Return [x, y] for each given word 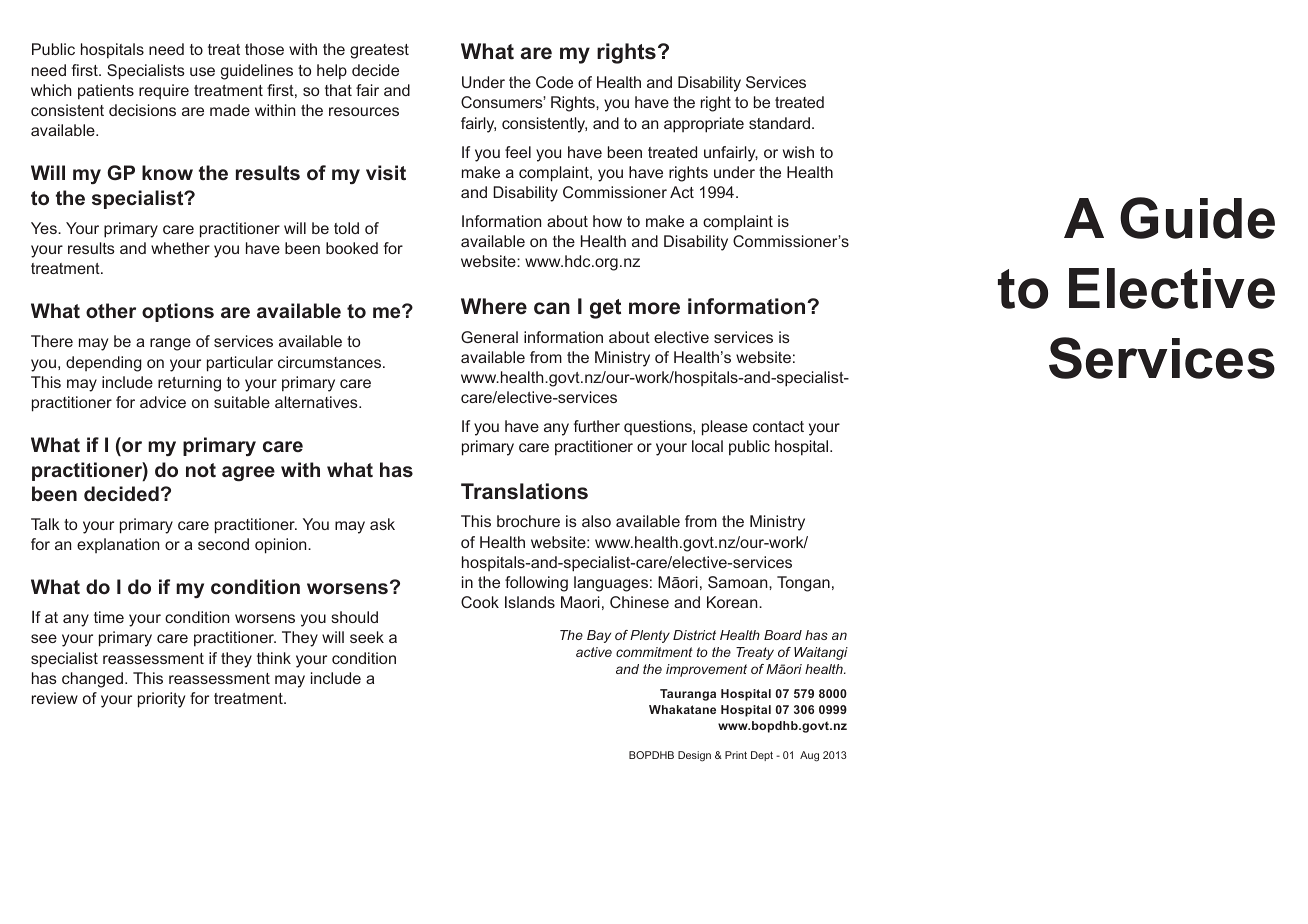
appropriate [704, 125]
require [164, 92]
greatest [379, 51]
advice [163, 402]
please [725, 428]
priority [161, 700]
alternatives [317, 402]
